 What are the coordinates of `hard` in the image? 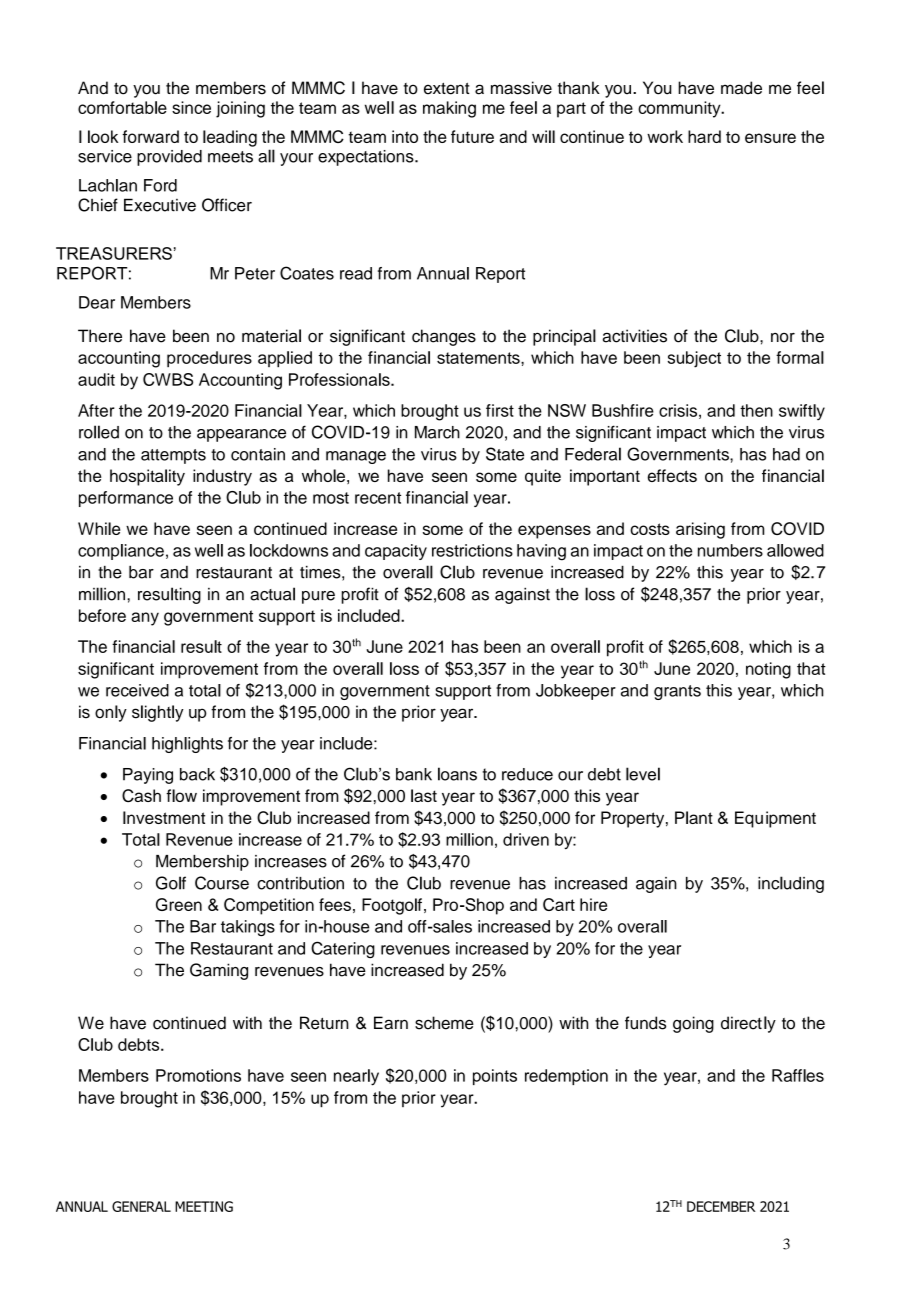 It's located at (704, 136).
